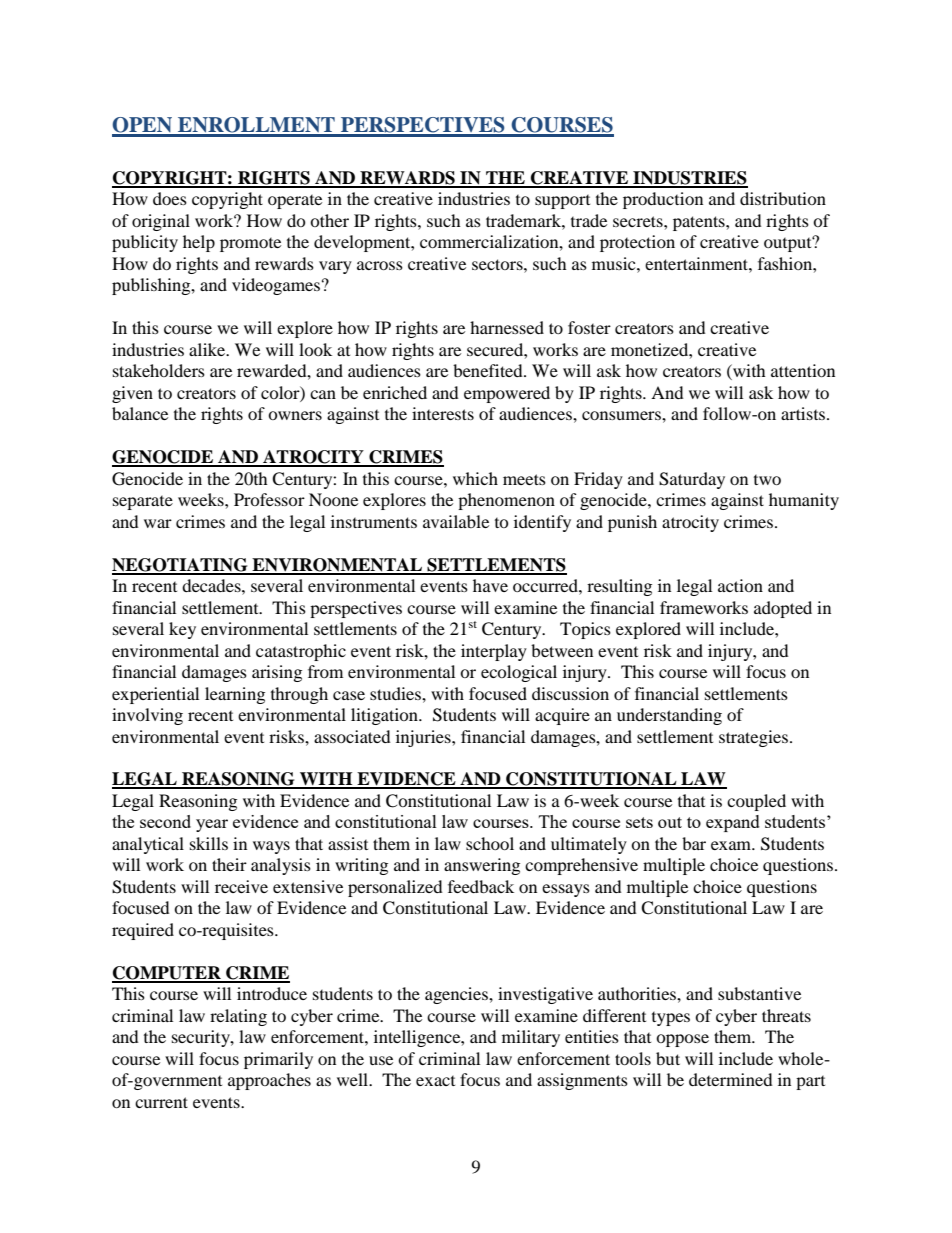 The image size is (952, 1233). What do you see at coordinates (490, 585) in the image?
I see `have` at bounding box center [490, 585].
